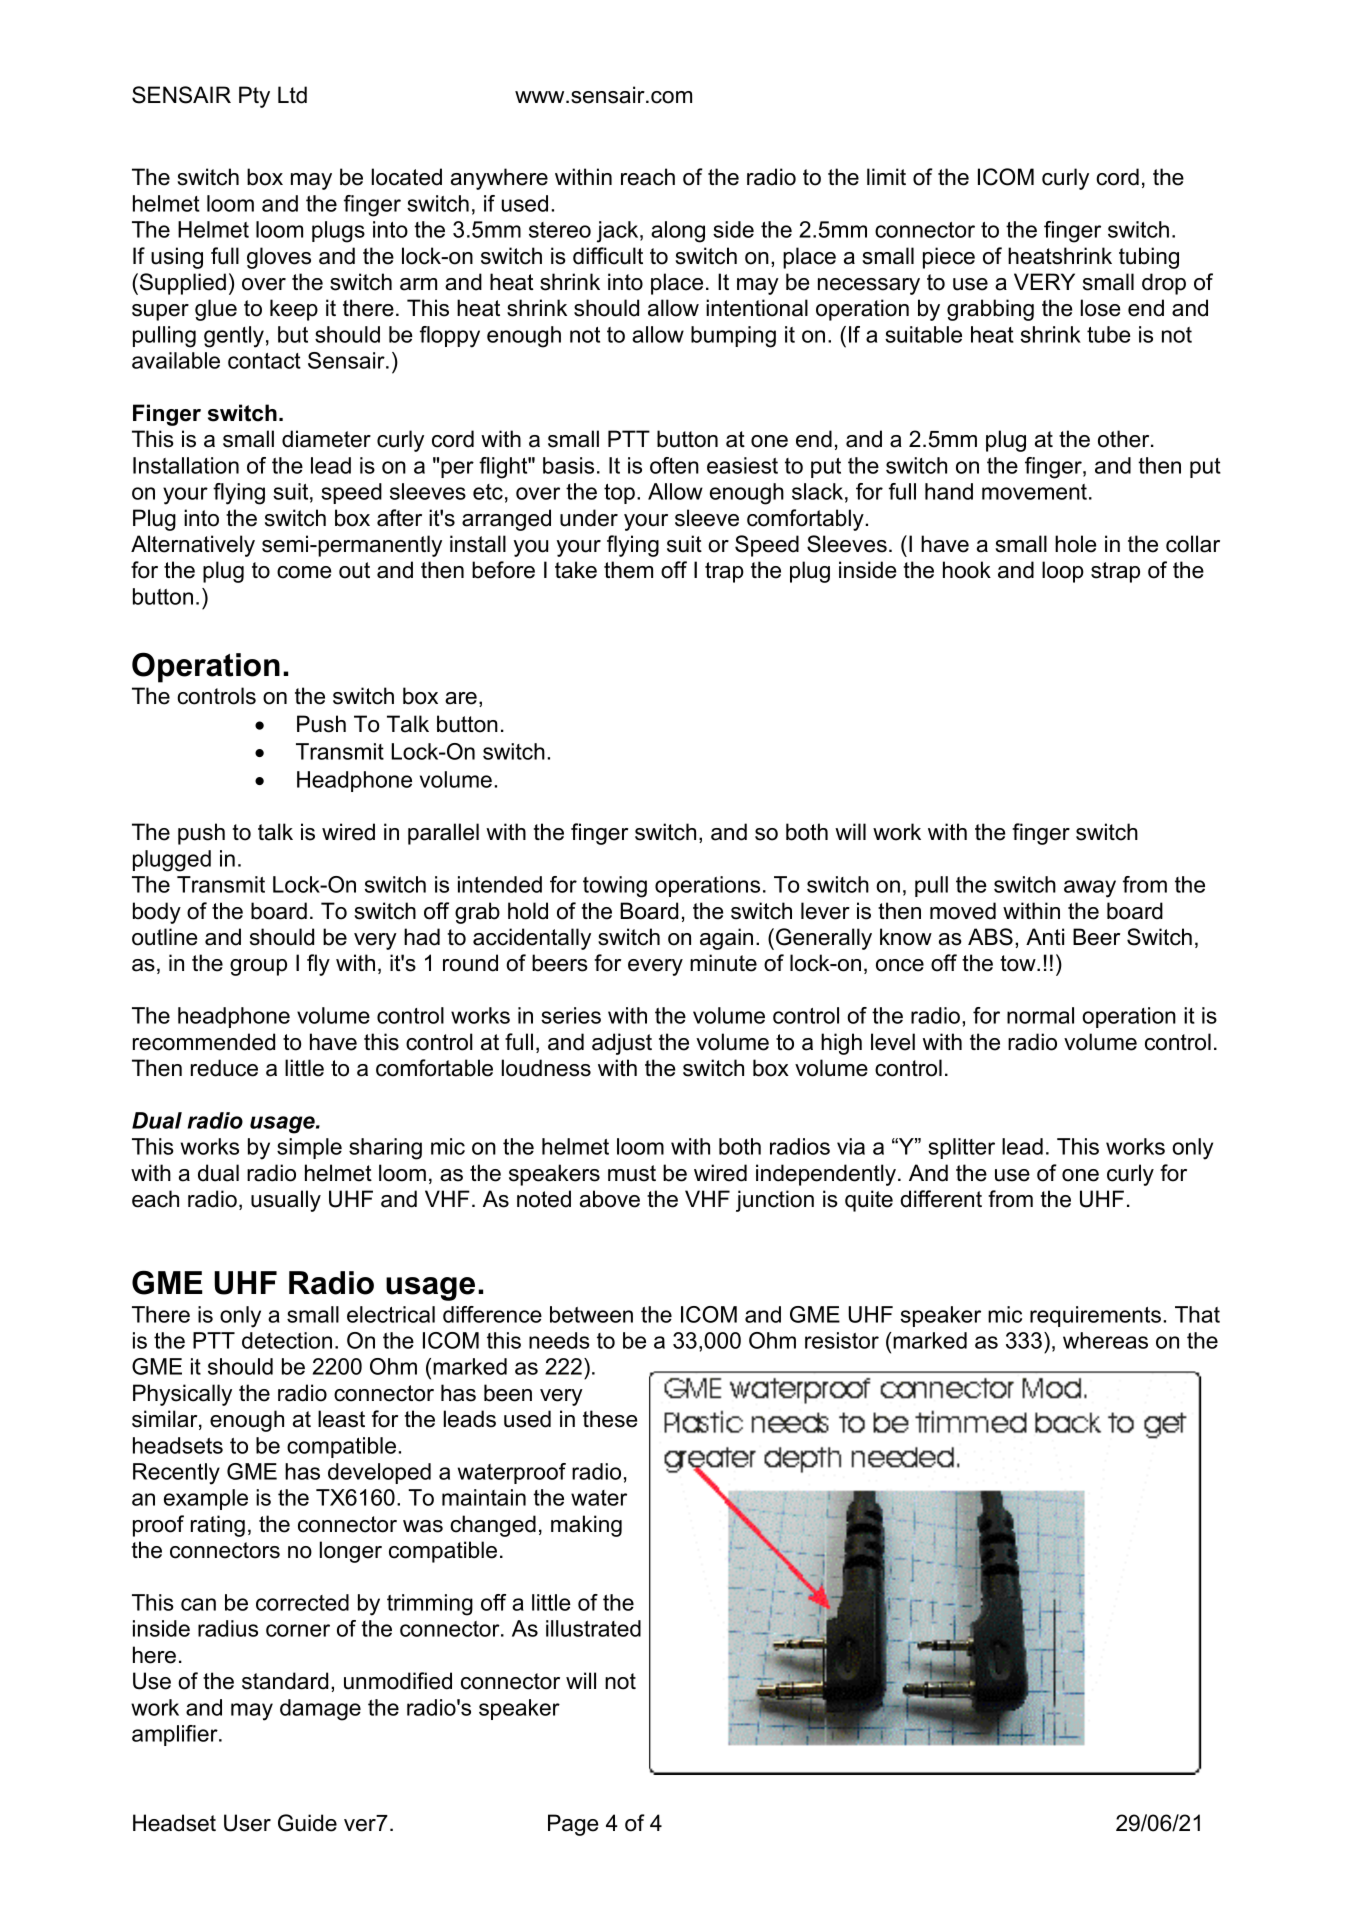  I want to click on minute, so click(723, 963).
